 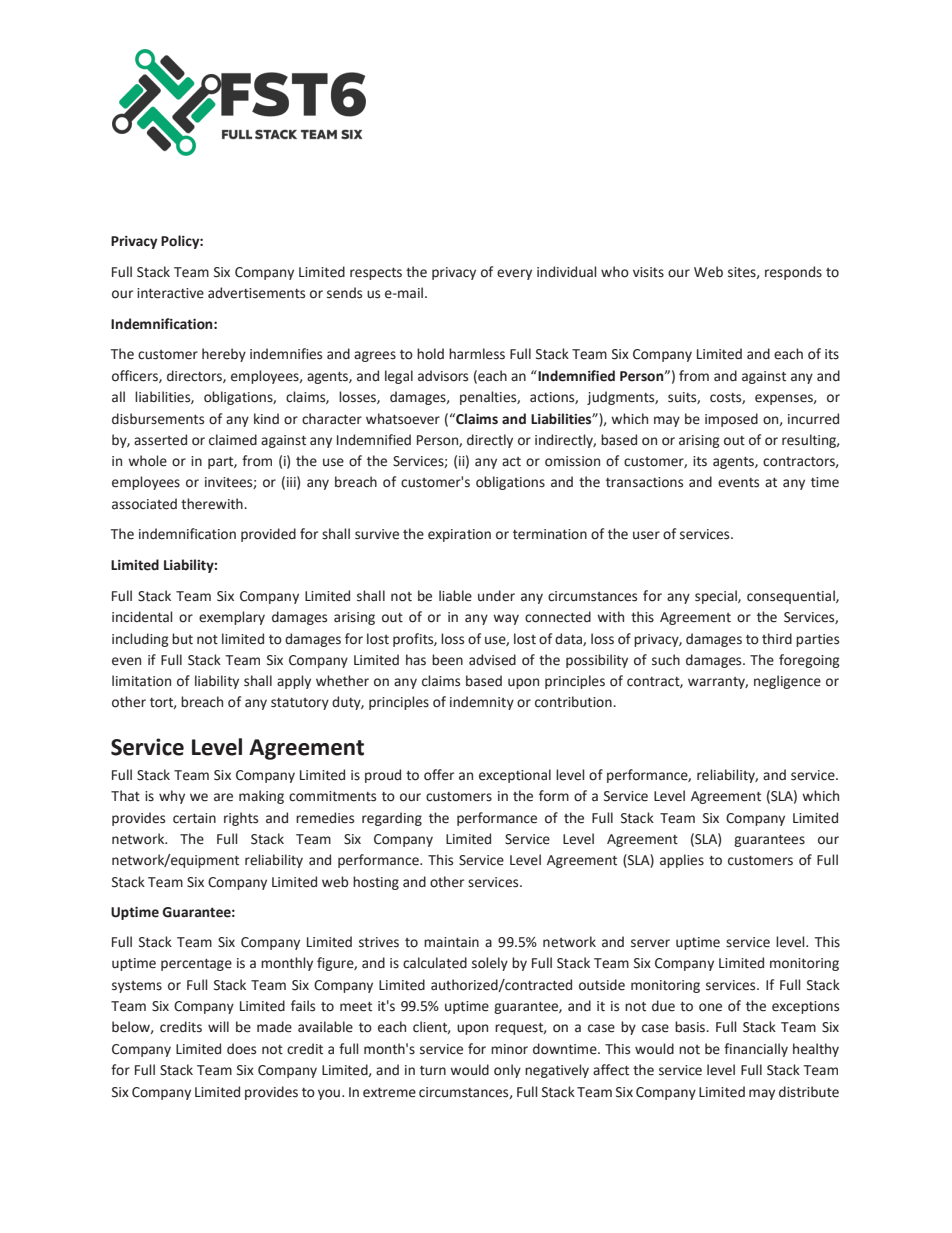 I want to click on only, so click(x=507, y=1071).
